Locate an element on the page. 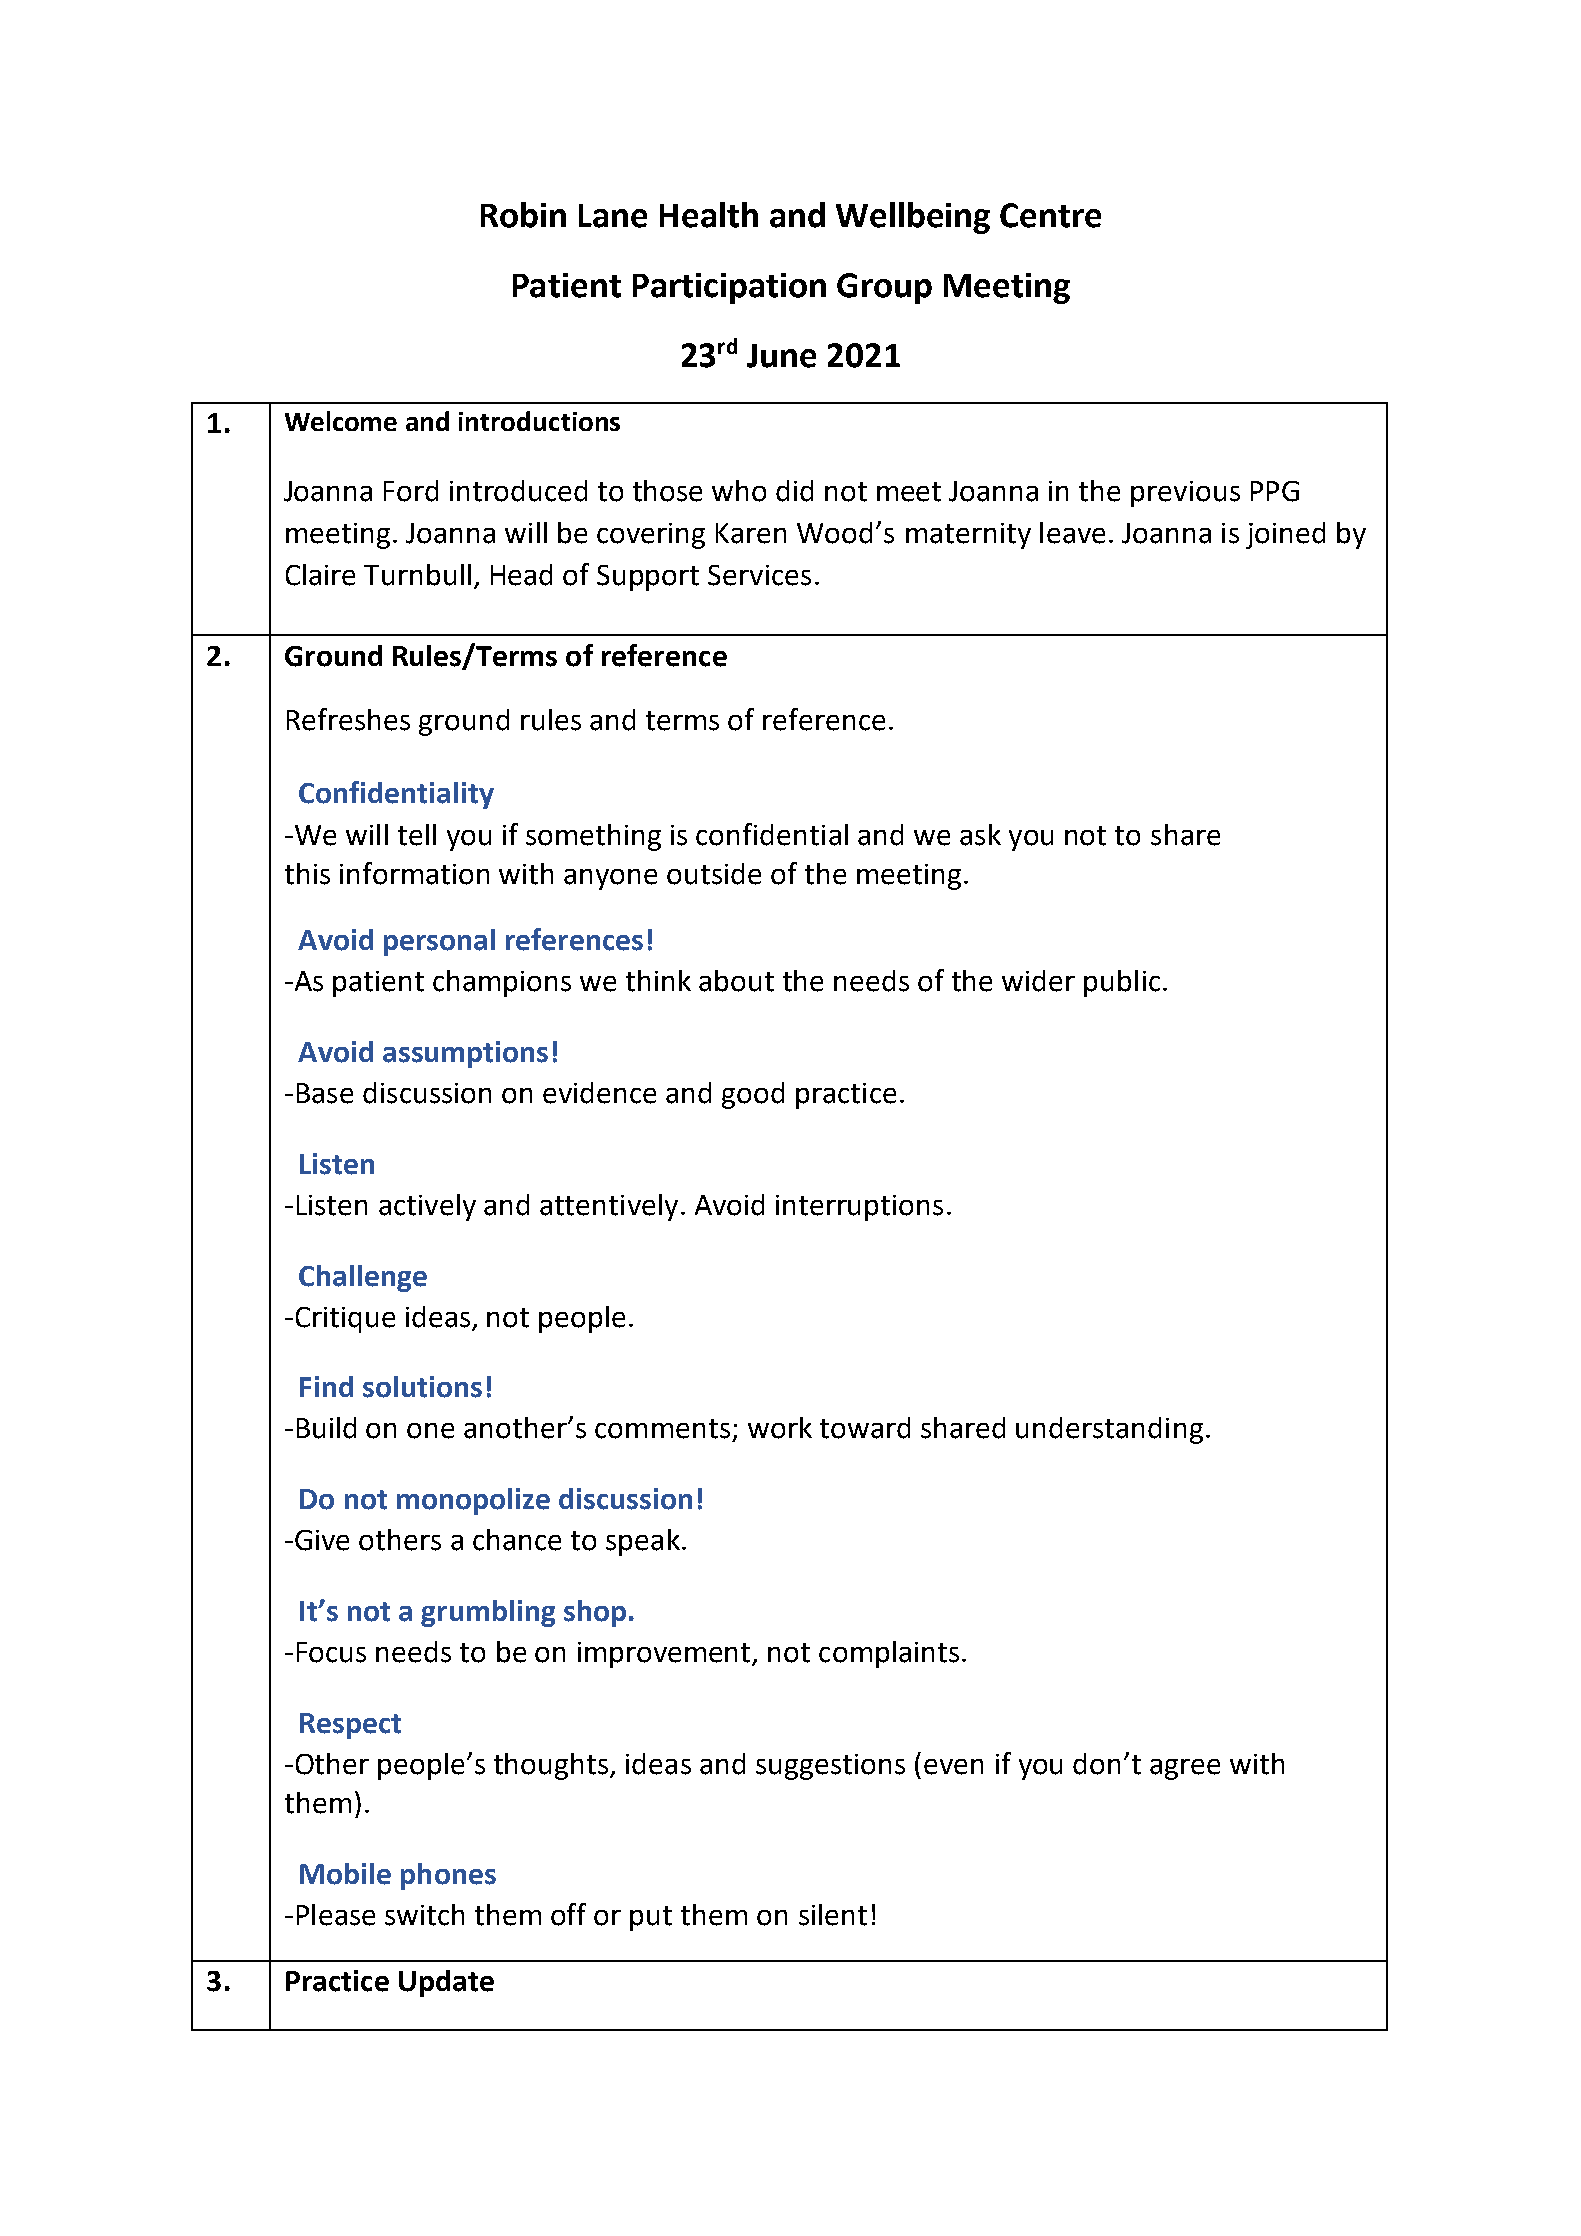 The height and width of the page is (2236, 1581). public is located at coordinates (1122, 983).
